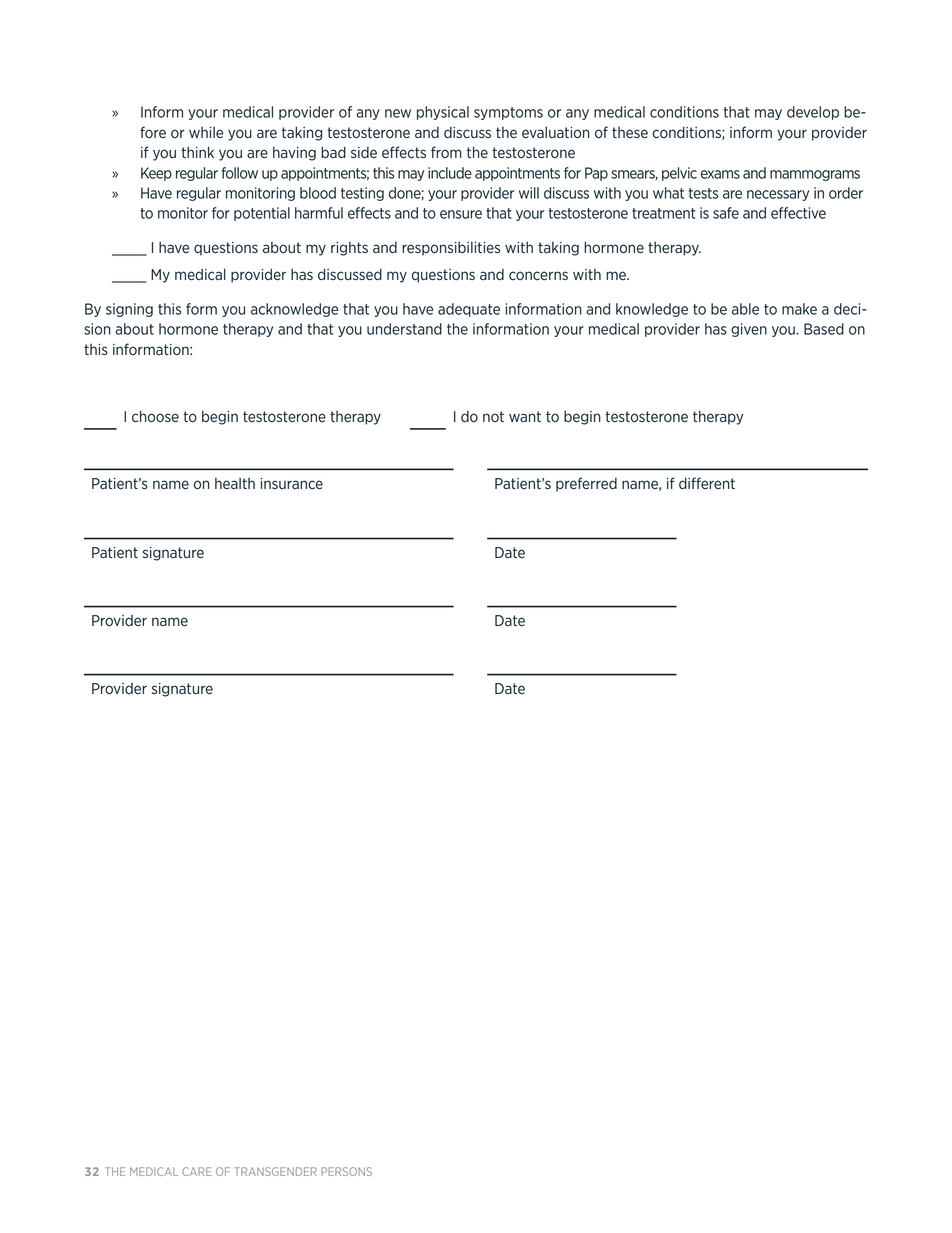  I want to click on want, so click(525, 417).
